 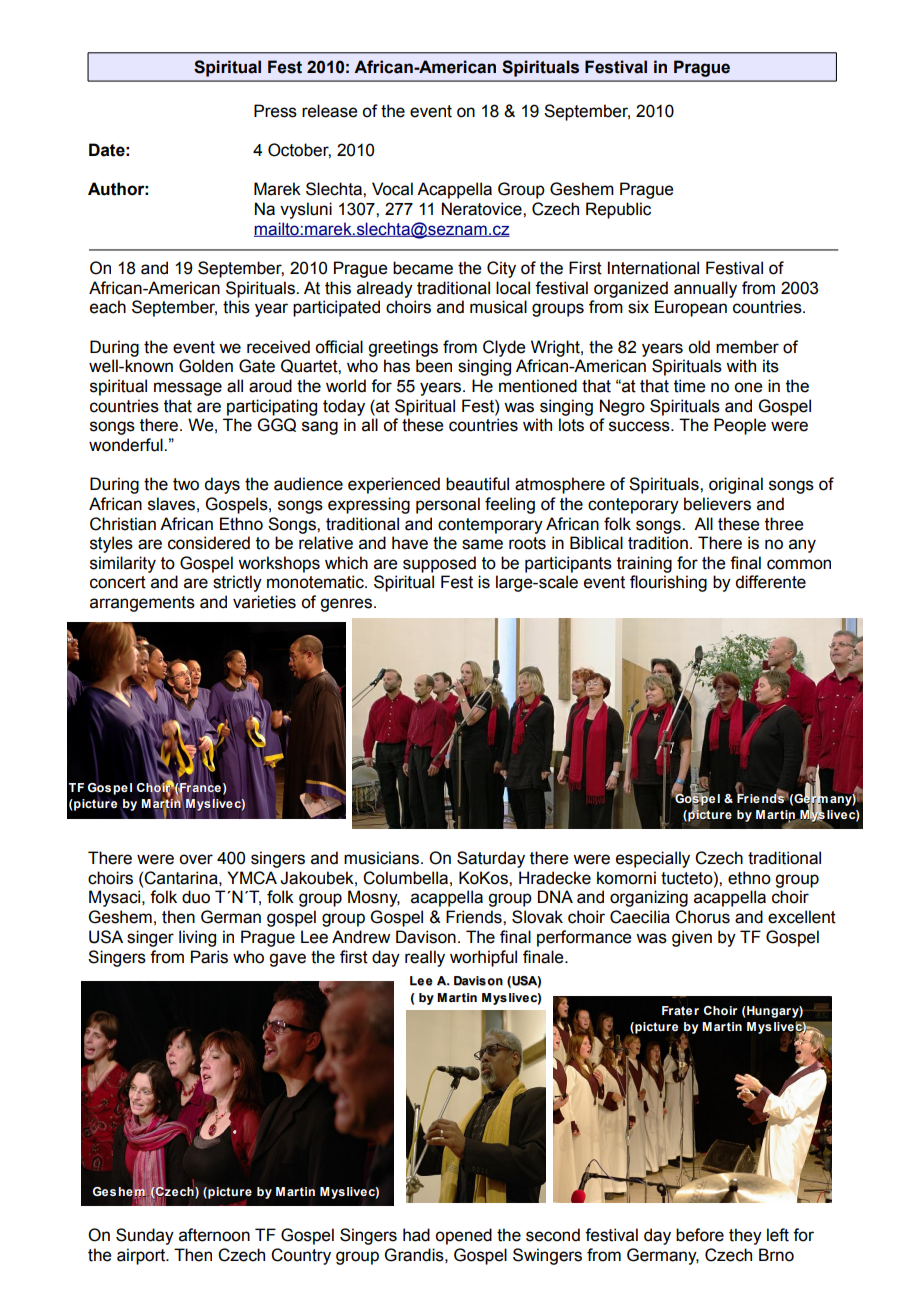 What do you see at coordinates (618, 210) in the screenshot?
I see `Republic` at bounding box center [618, 210].
